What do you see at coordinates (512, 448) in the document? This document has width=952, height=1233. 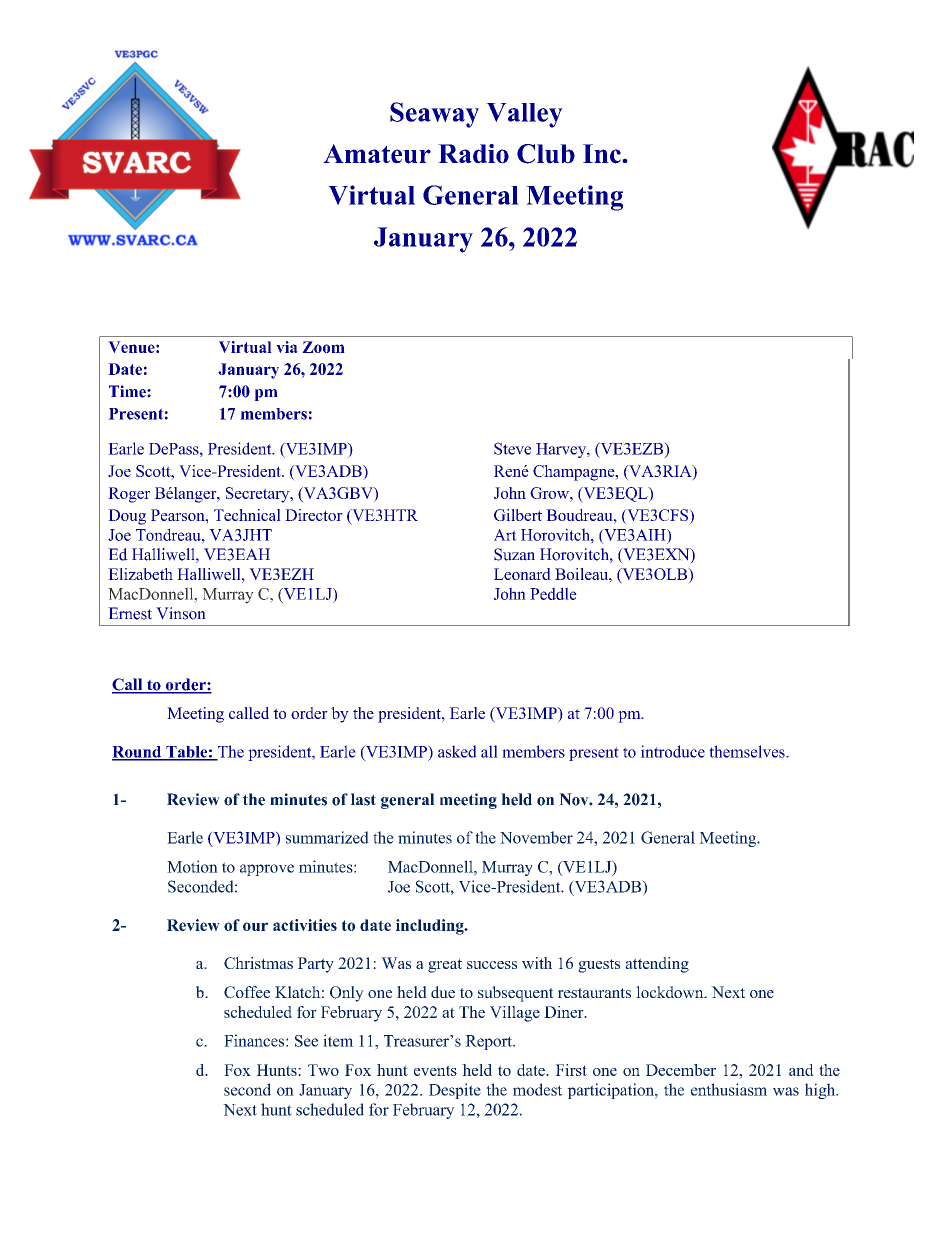 I see `Steve` at bounding box center [512, 448].
